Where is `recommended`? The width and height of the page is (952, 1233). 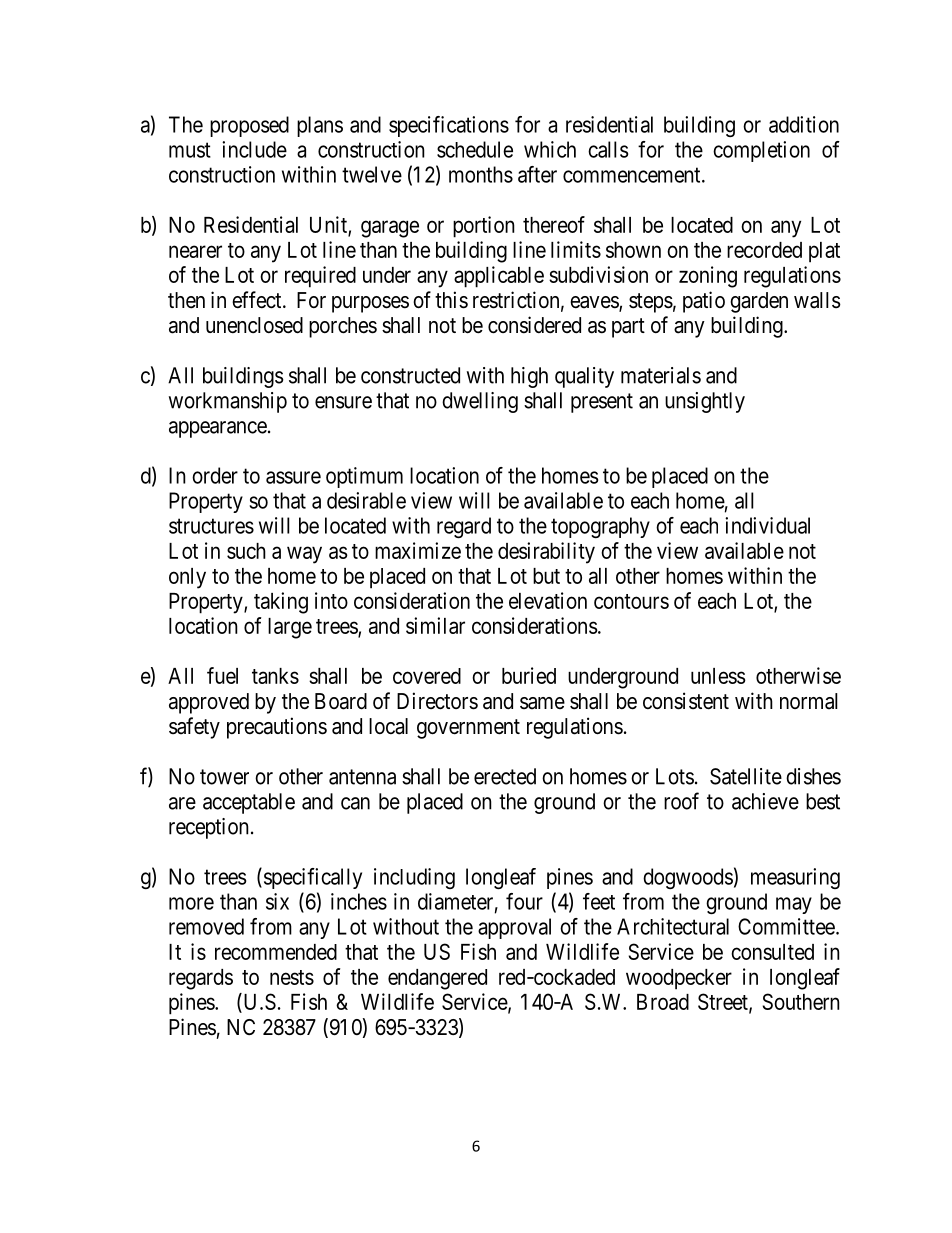 recommended is located at coordinates (276, 952).
